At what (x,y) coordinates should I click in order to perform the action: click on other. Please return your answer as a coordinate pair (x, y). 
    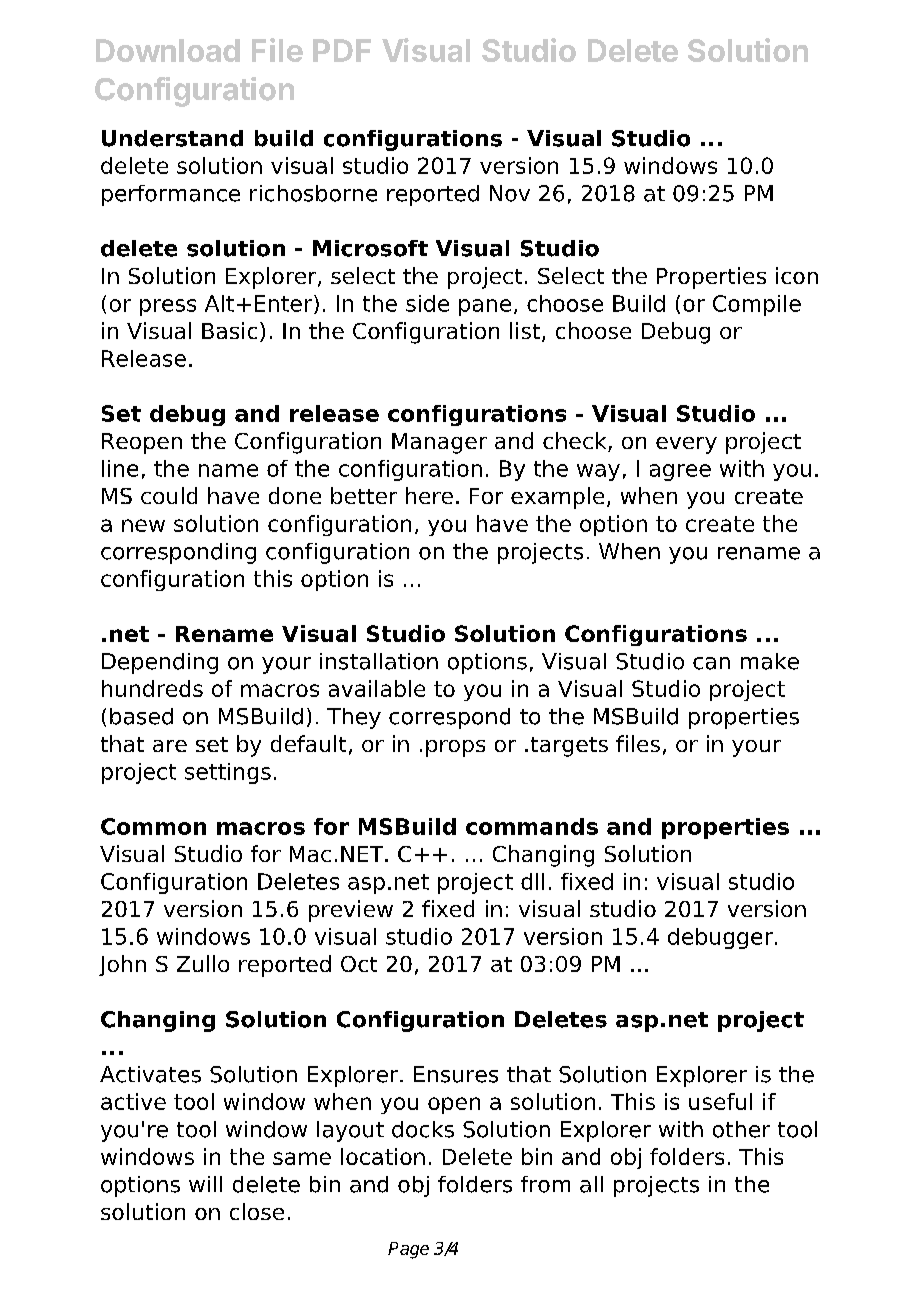
    Looking at the image, I should click on (741, 1129).
